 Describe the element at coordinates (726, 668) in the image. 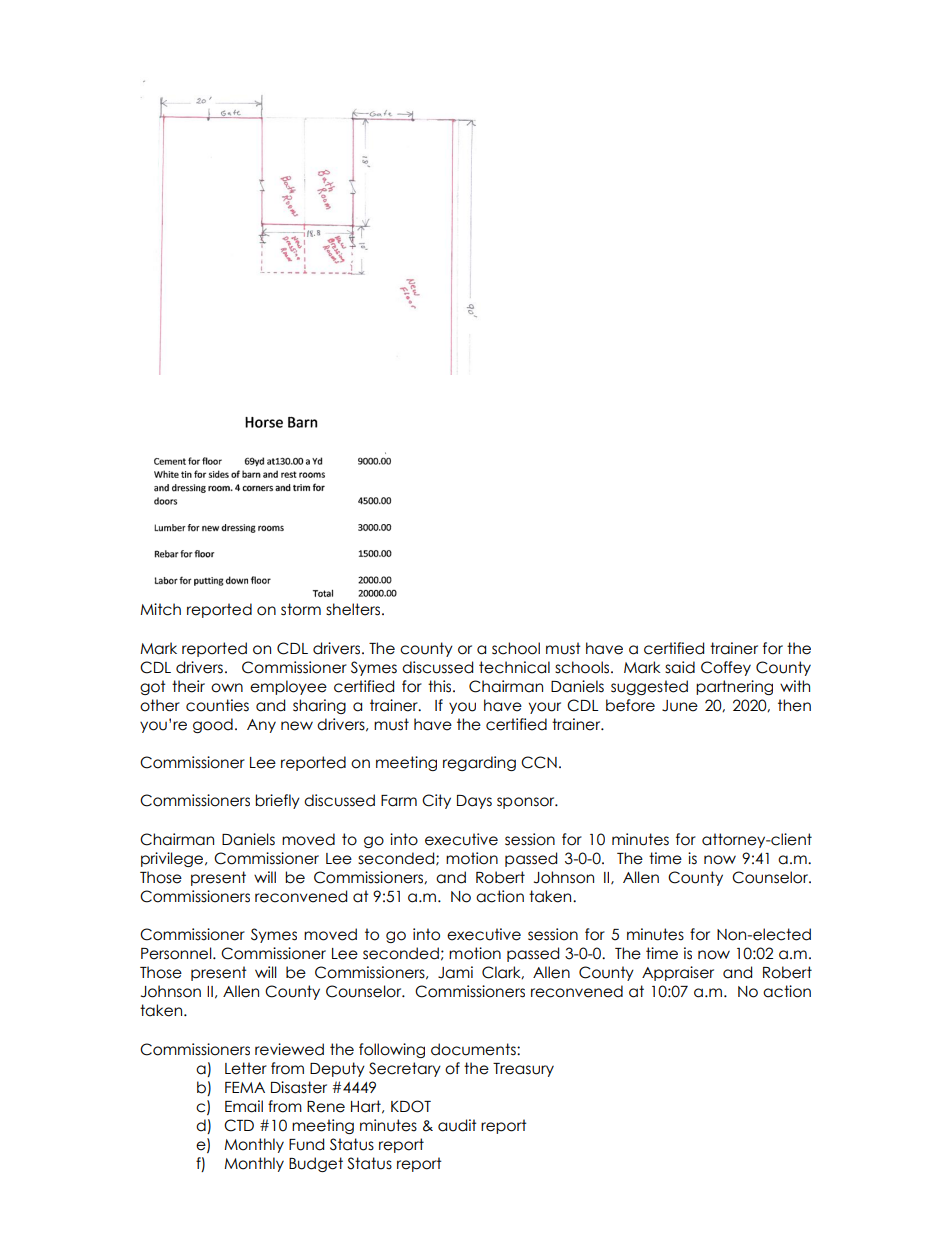

I see `Coffey` at that location.
